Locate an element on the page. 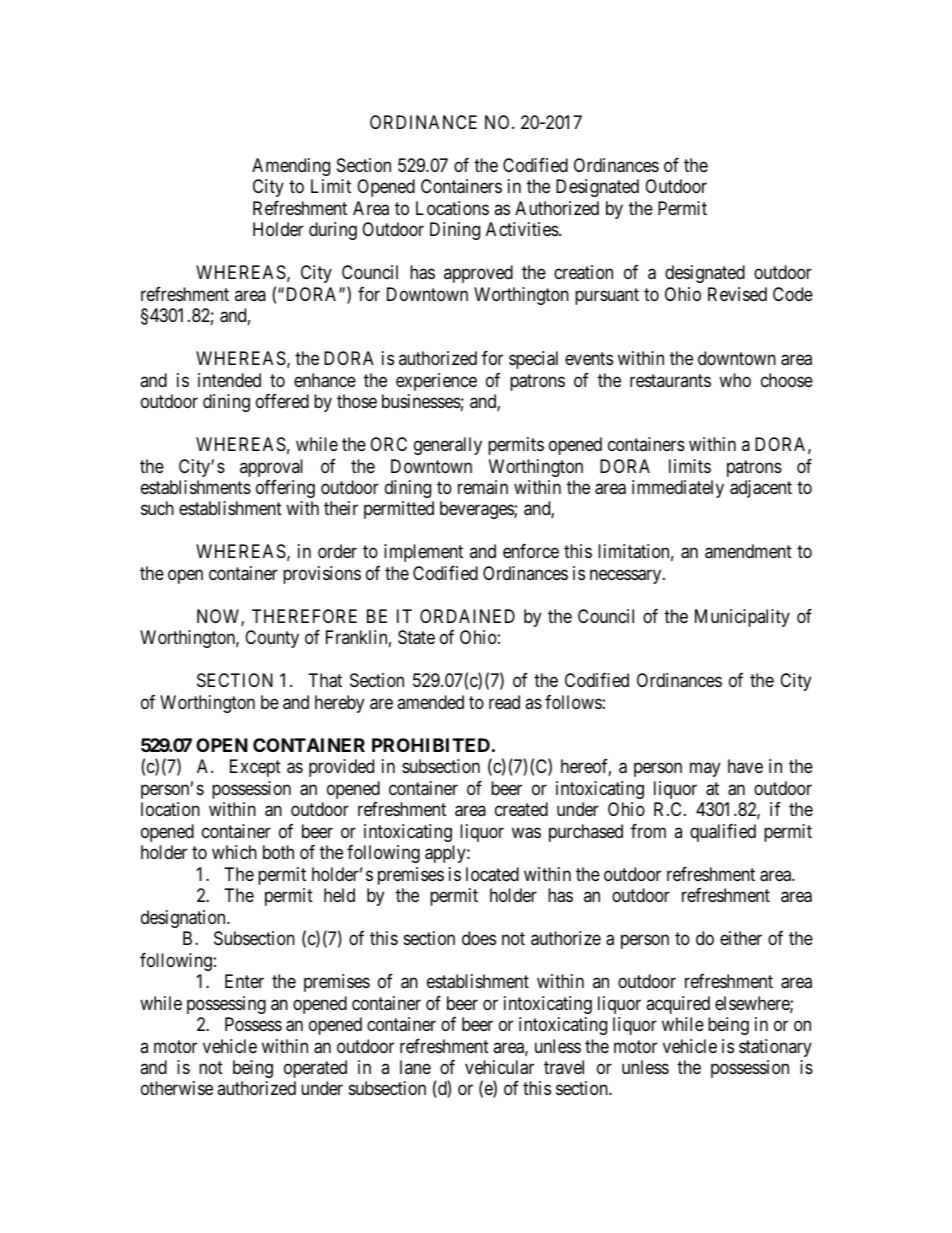 This page has height=1233, width=952. Except is located at coordinates (255, 768).
